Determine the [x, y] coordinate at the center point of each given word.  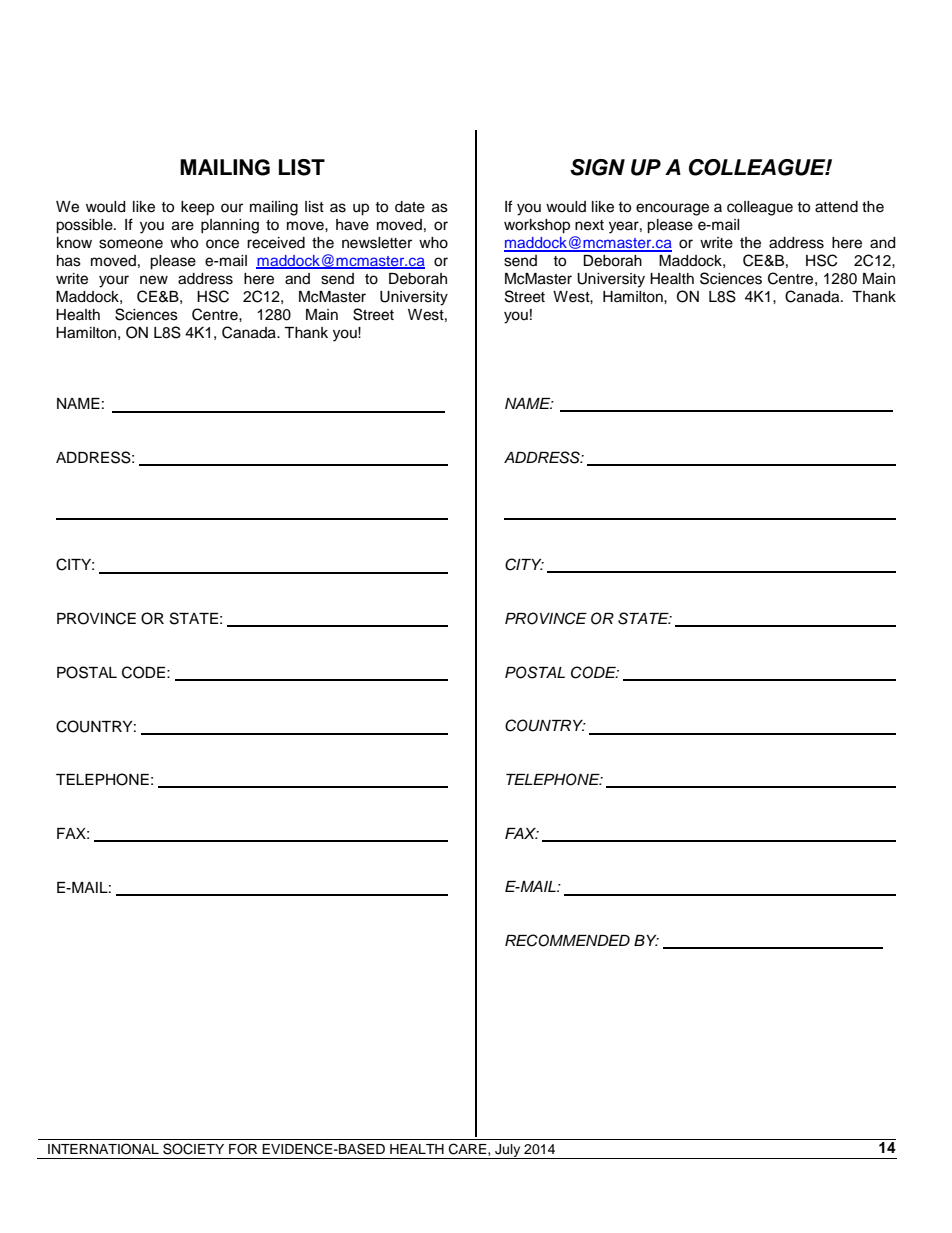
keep [197, 208]
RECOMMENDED [567, 940]
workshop [537, 226]
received [276, 243]
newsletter [377, 243]
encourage [672, 209]
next [589, 225]
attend [836, 207]
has [69, 261]
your [114, 281]
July [508, 1151]
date [410, 207]
